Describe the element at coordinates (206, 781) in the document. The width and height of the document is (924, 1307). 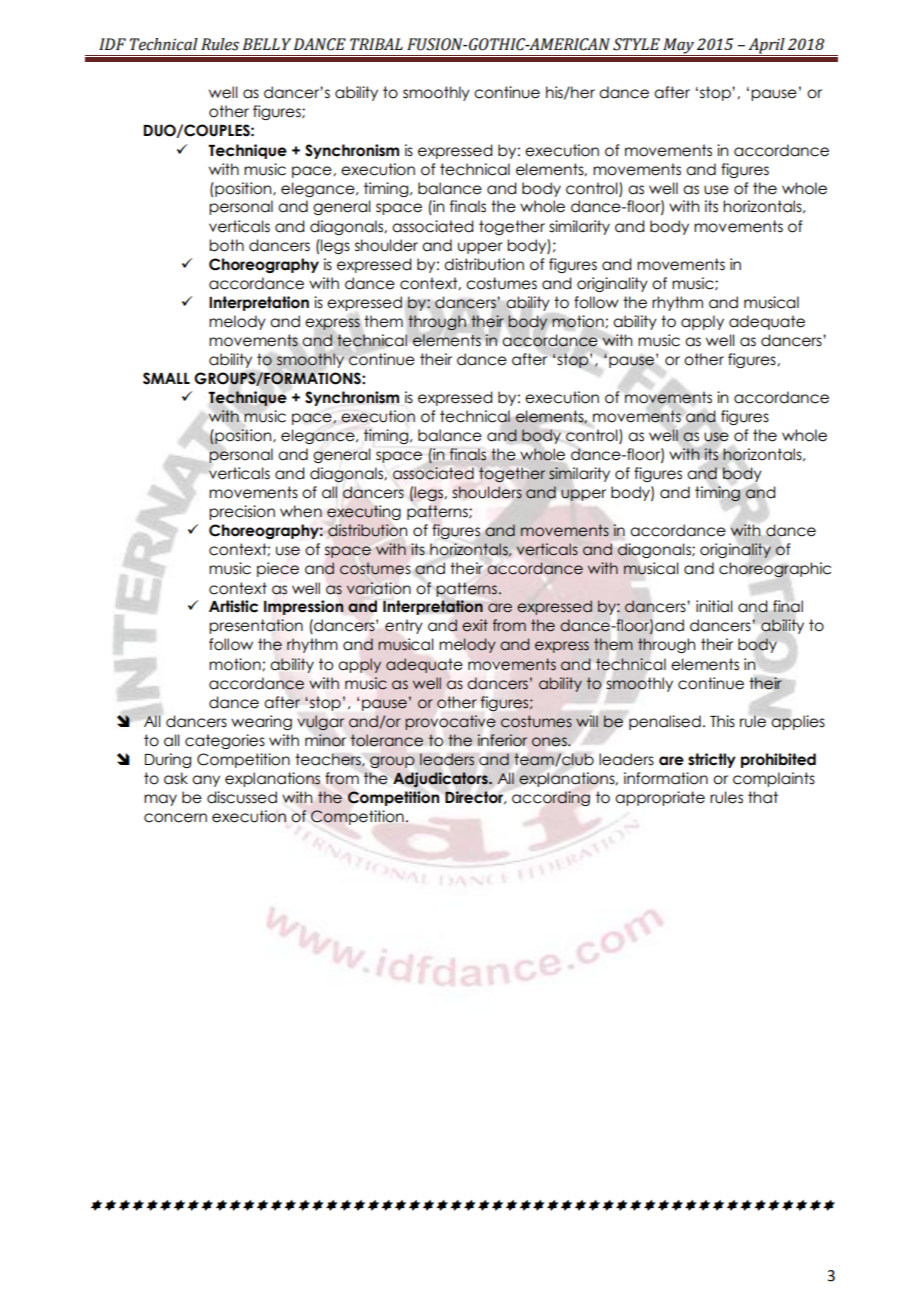
I see `any` at that location.
